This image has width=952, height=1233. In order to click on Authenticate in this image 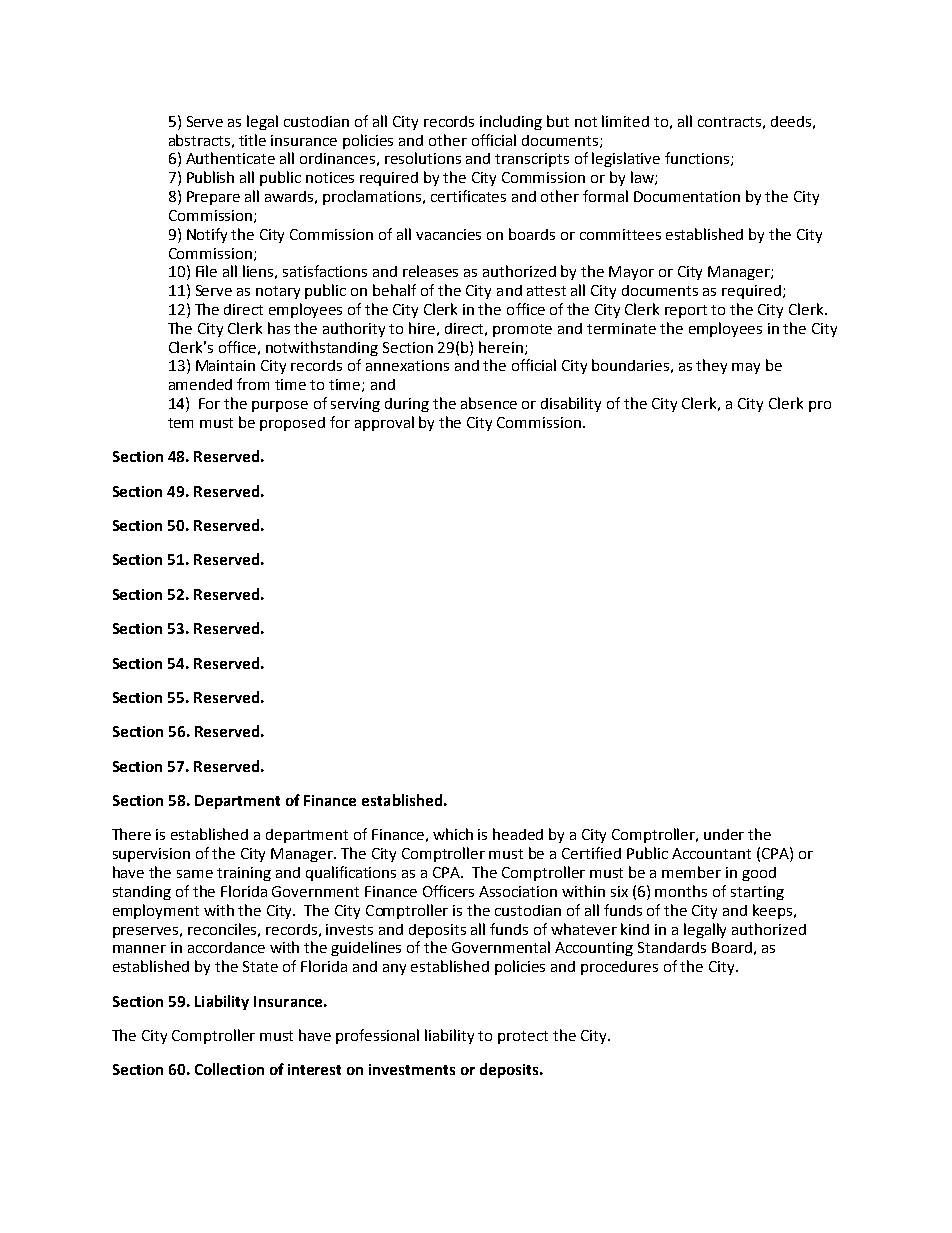, I will do `click(230, 158)`.
